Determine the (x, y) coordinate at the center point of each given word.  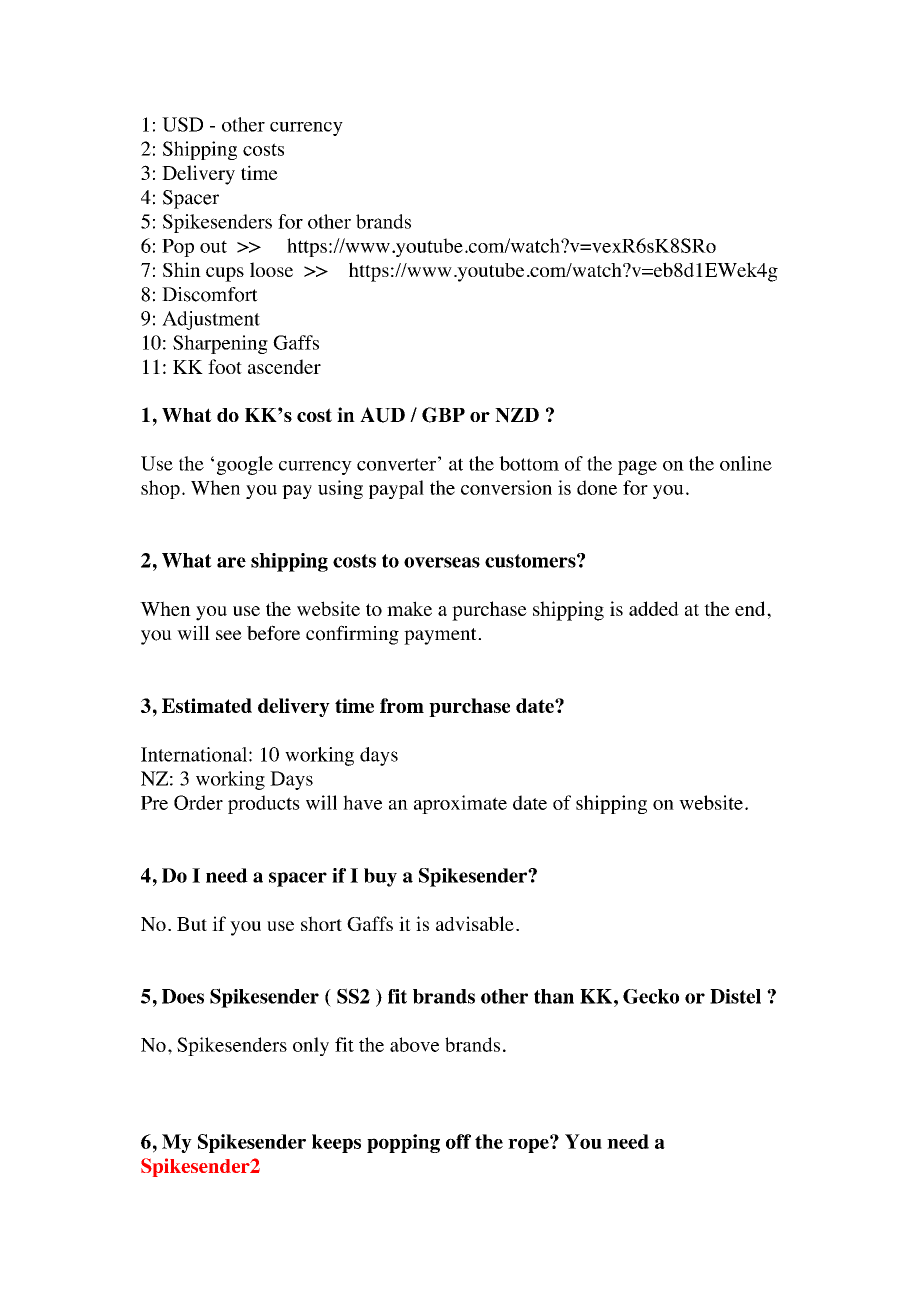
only (311, 1046)
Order (198, 802)
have (362, 802)
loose (271, 269)
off (458, 1141)
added (654, 608)
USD (182, 124)
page (637, 467)
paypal (396, 489)
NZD (517, 415)
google (245, 465)
